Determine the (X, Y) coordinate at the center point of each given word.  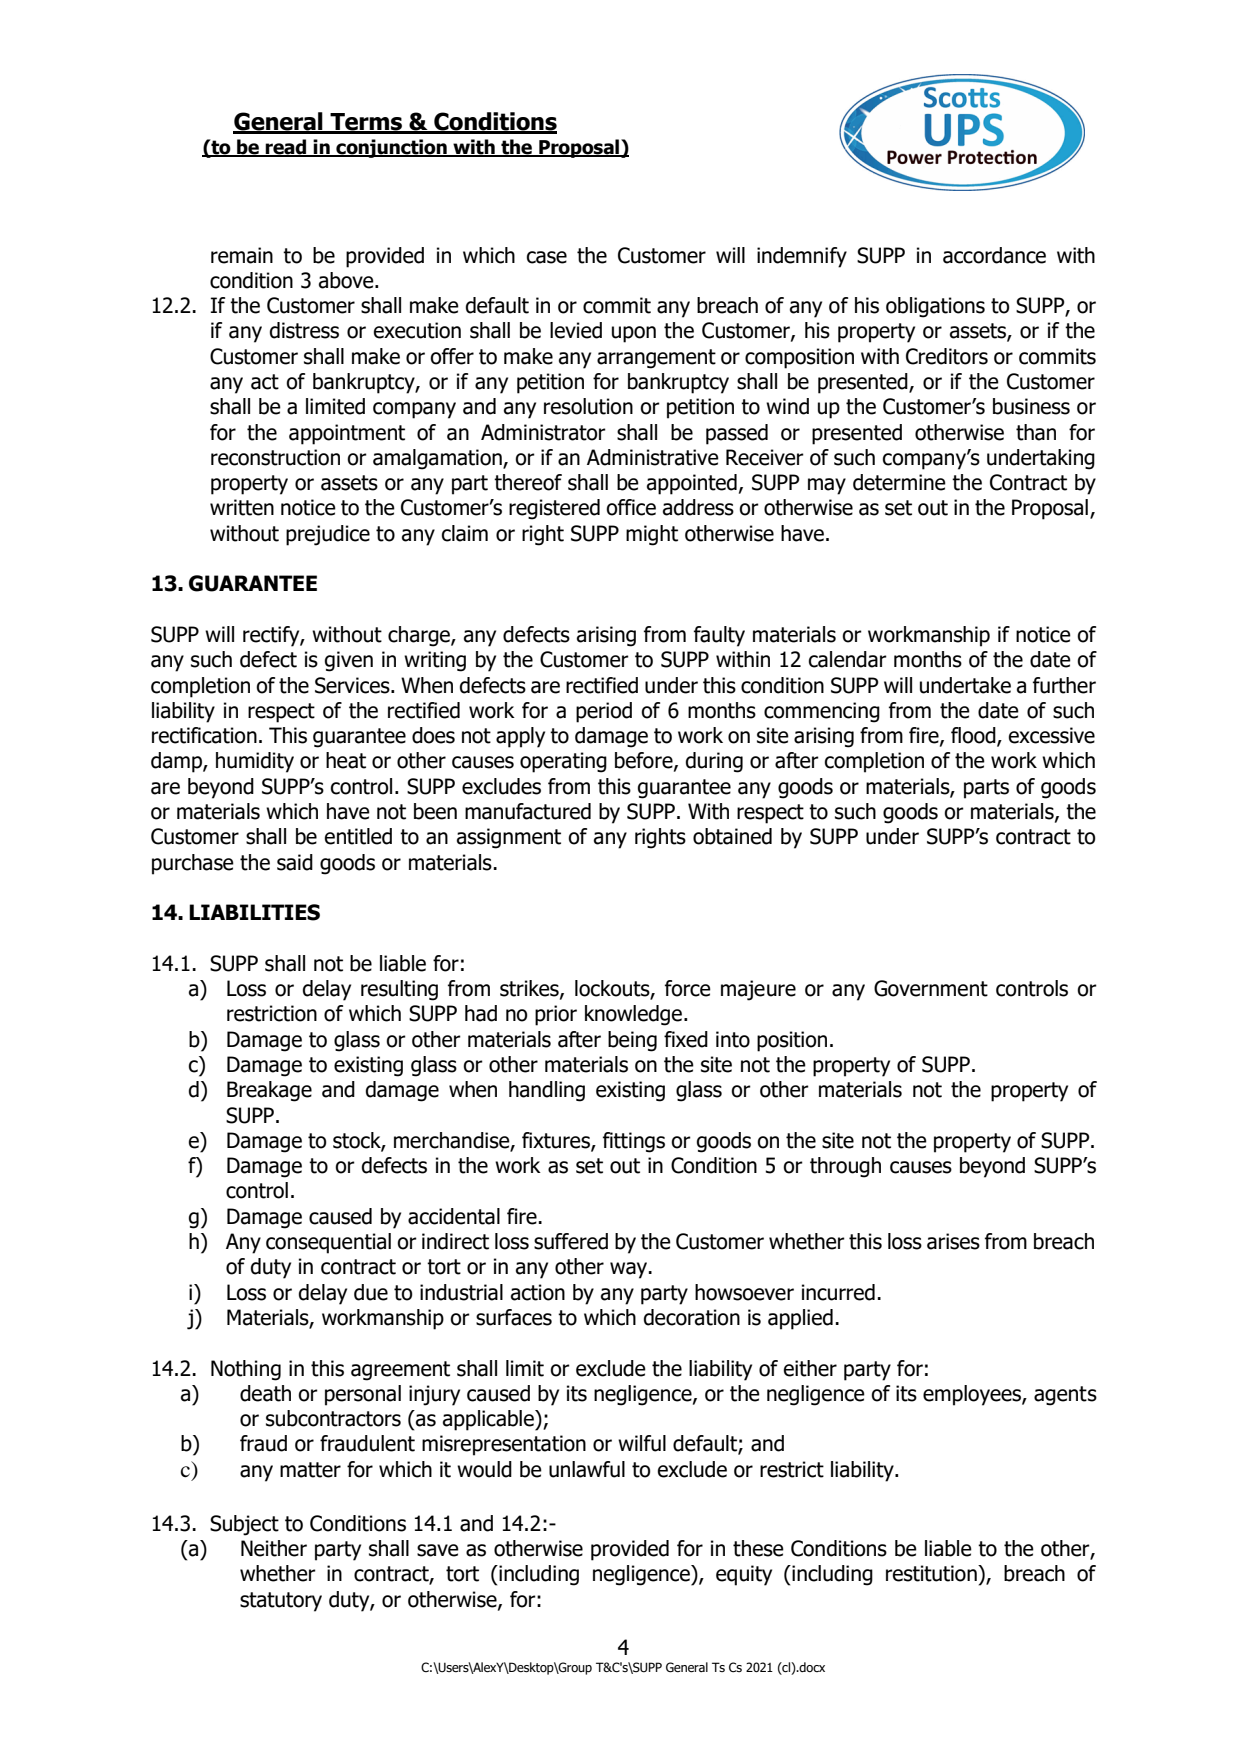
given (349, 661)
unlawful (587, 1469)
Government (931, 988)
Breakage (269, 1091)
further (1064, 685)
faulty (719, 636)
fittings (634, 1142)
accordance (994, 255)
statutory (281, 1602)
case (547, 257)
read (286, 148)
